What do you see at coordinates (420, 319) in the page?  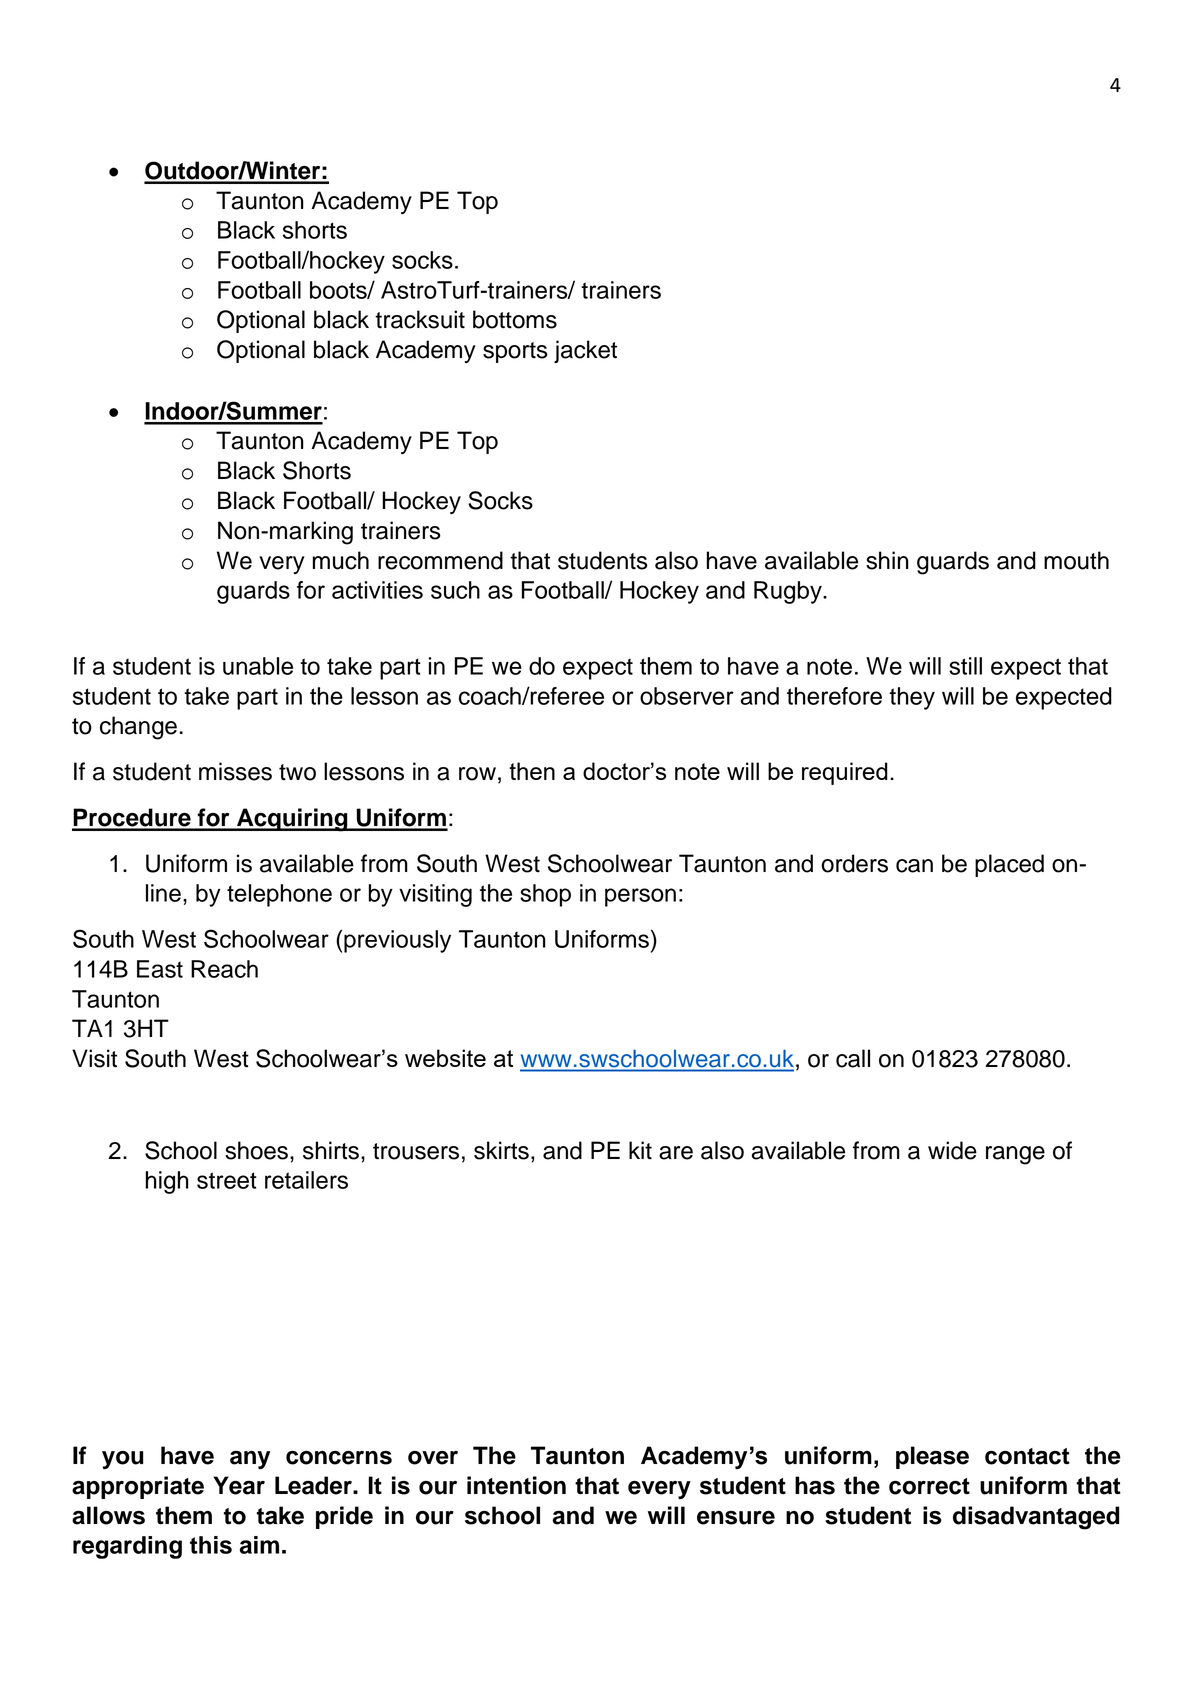 I see `tracksuit` at bounding box center [420, 319].
